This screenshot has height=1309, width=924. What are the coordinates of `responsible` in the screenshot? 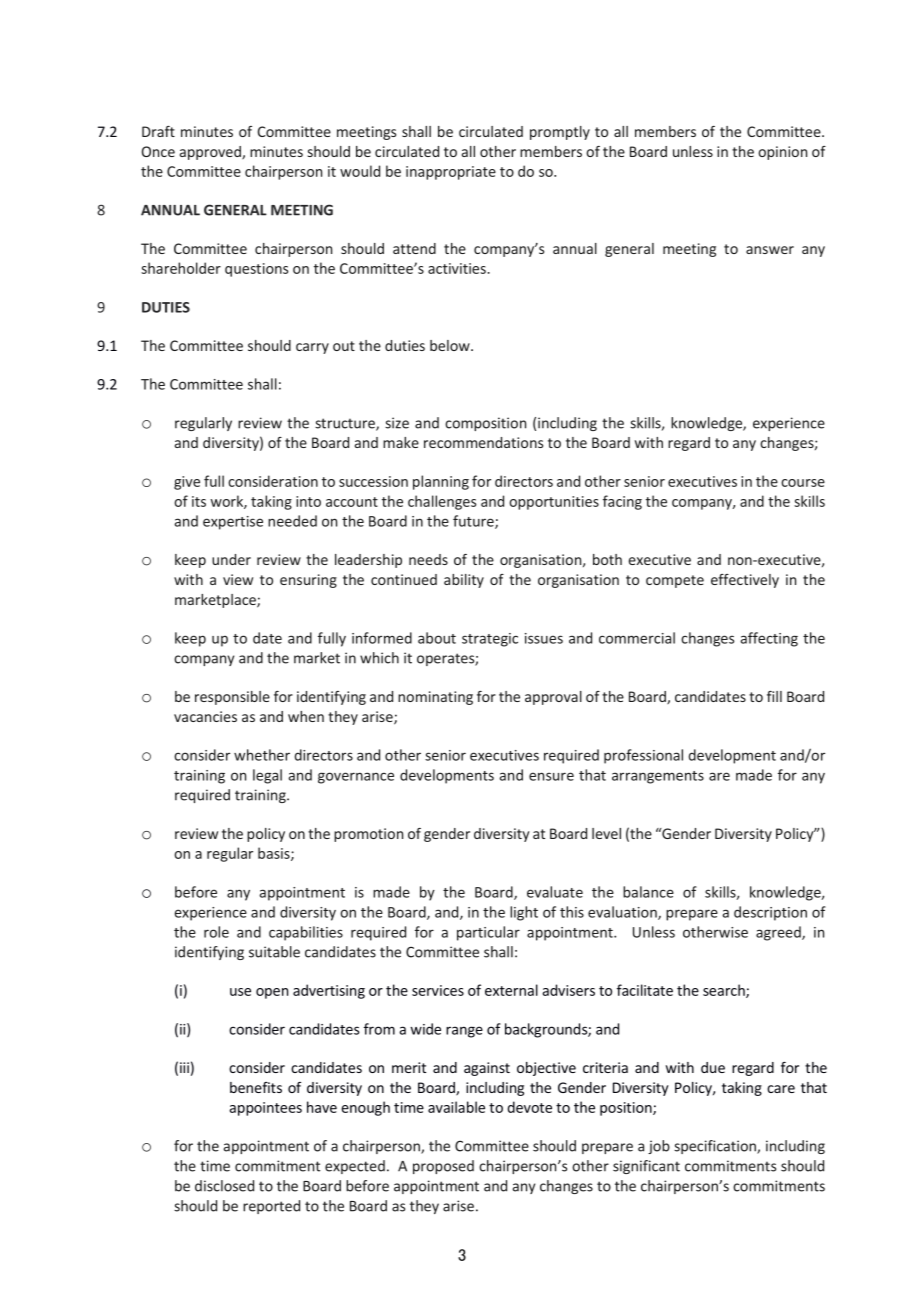 It's located at (232, 698).
